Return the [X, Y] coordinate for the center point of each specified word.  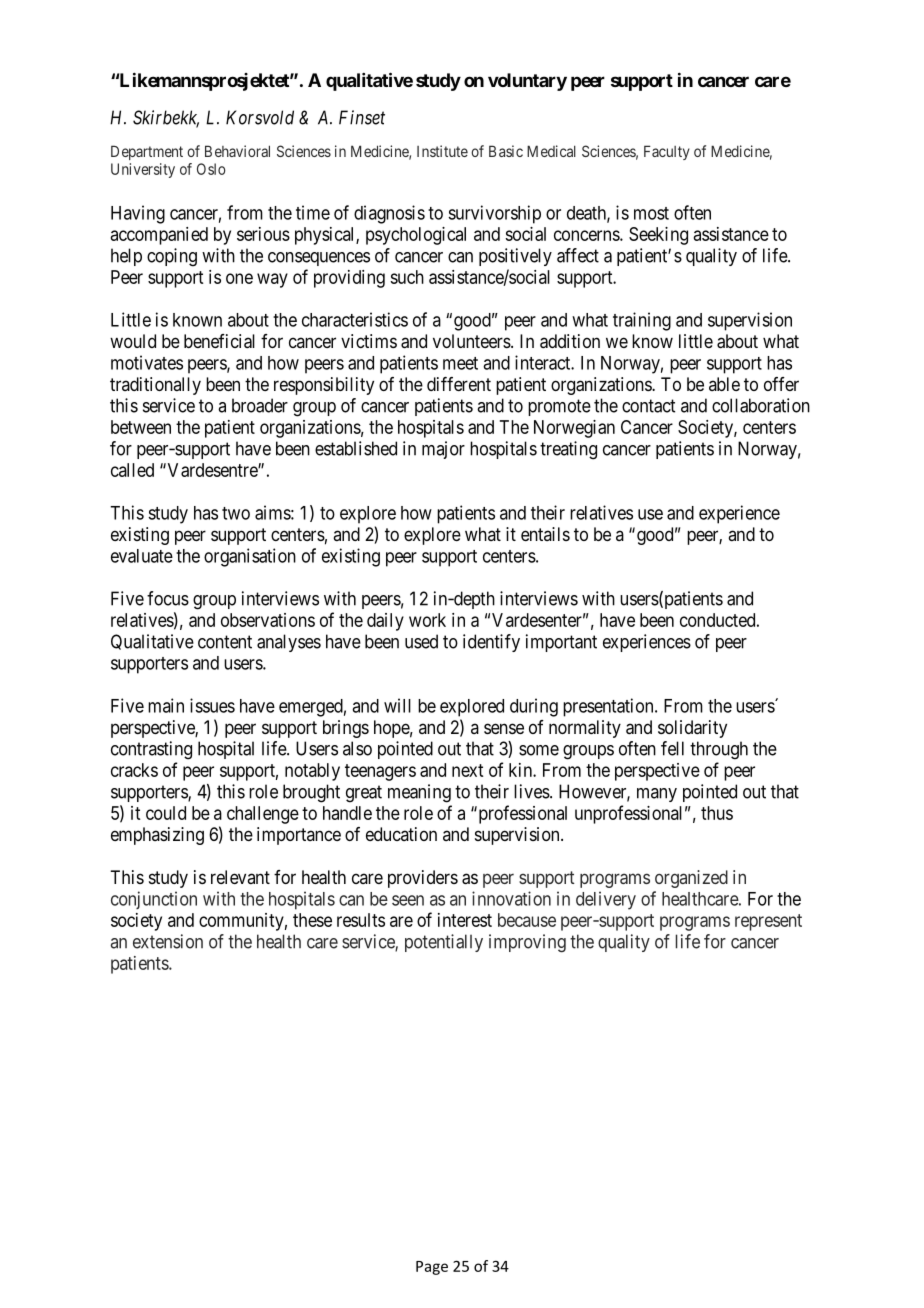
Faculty [667, 152]
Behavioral [237, 151]
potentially [444, 943]
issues [212, 705]
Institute [442, 151]
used [421, 641]
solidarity [692, 729]
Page [432, 1268]
